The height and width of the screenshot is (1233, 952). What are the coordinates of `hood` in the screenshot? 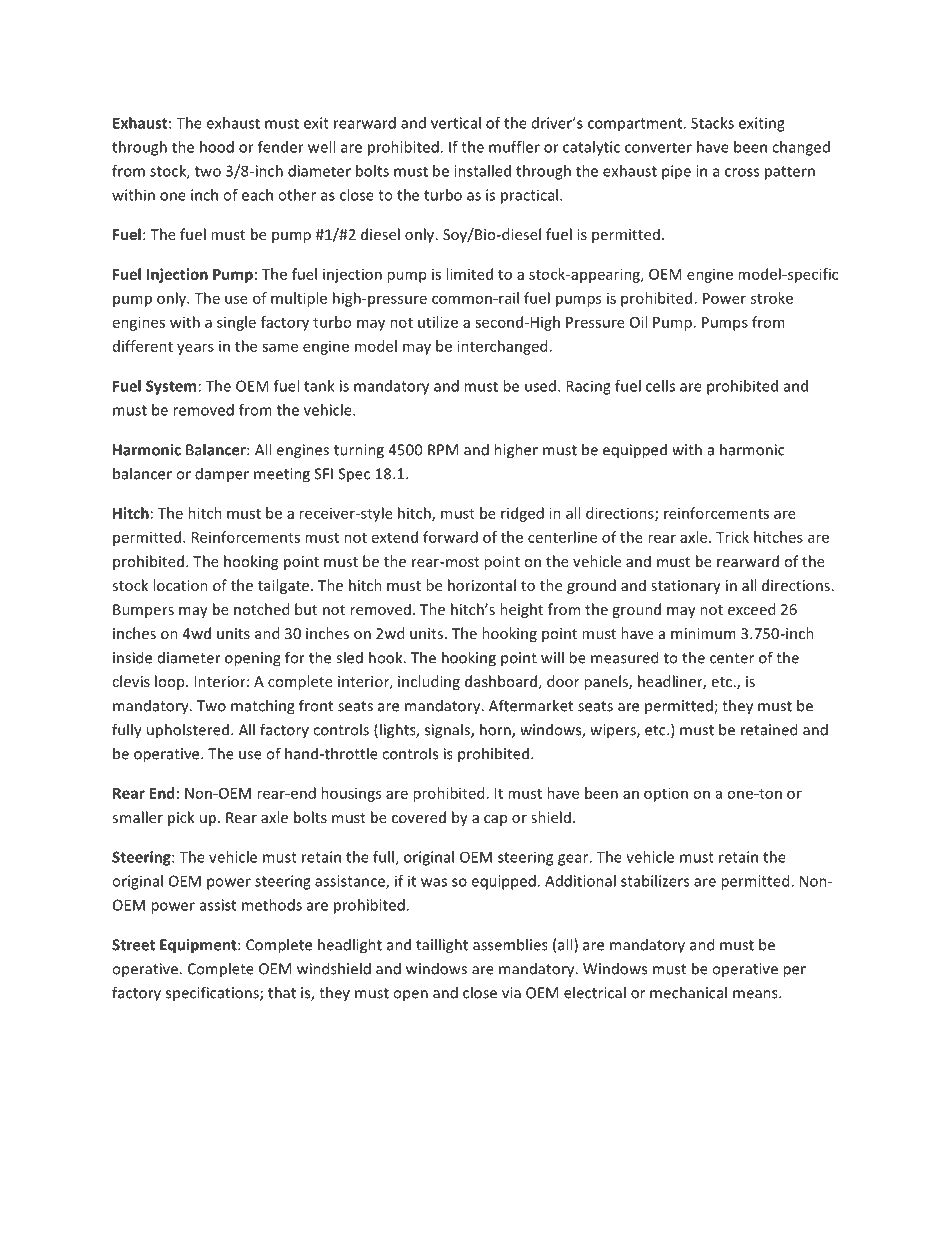 It's located at (217, 147).
